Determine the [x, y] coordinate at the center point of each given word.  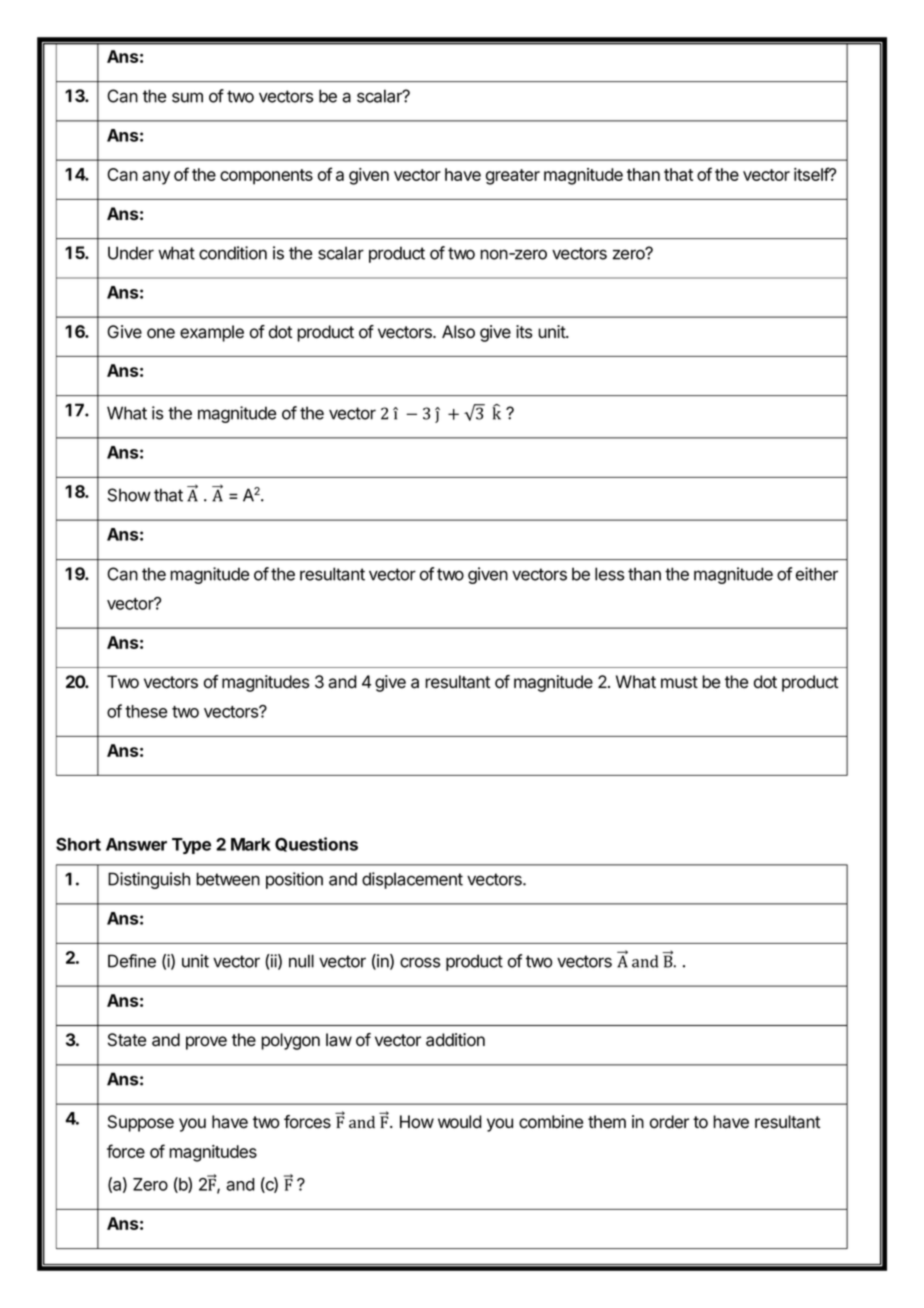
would [460, 1122]
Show [129, 495]
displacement [412, 880]
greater [513, 177]
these [146, 711]
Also [458, 332]
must [679, 682]
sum [187, 97]
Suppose [141, 1123]
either [817, 574]
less [609, 574]
